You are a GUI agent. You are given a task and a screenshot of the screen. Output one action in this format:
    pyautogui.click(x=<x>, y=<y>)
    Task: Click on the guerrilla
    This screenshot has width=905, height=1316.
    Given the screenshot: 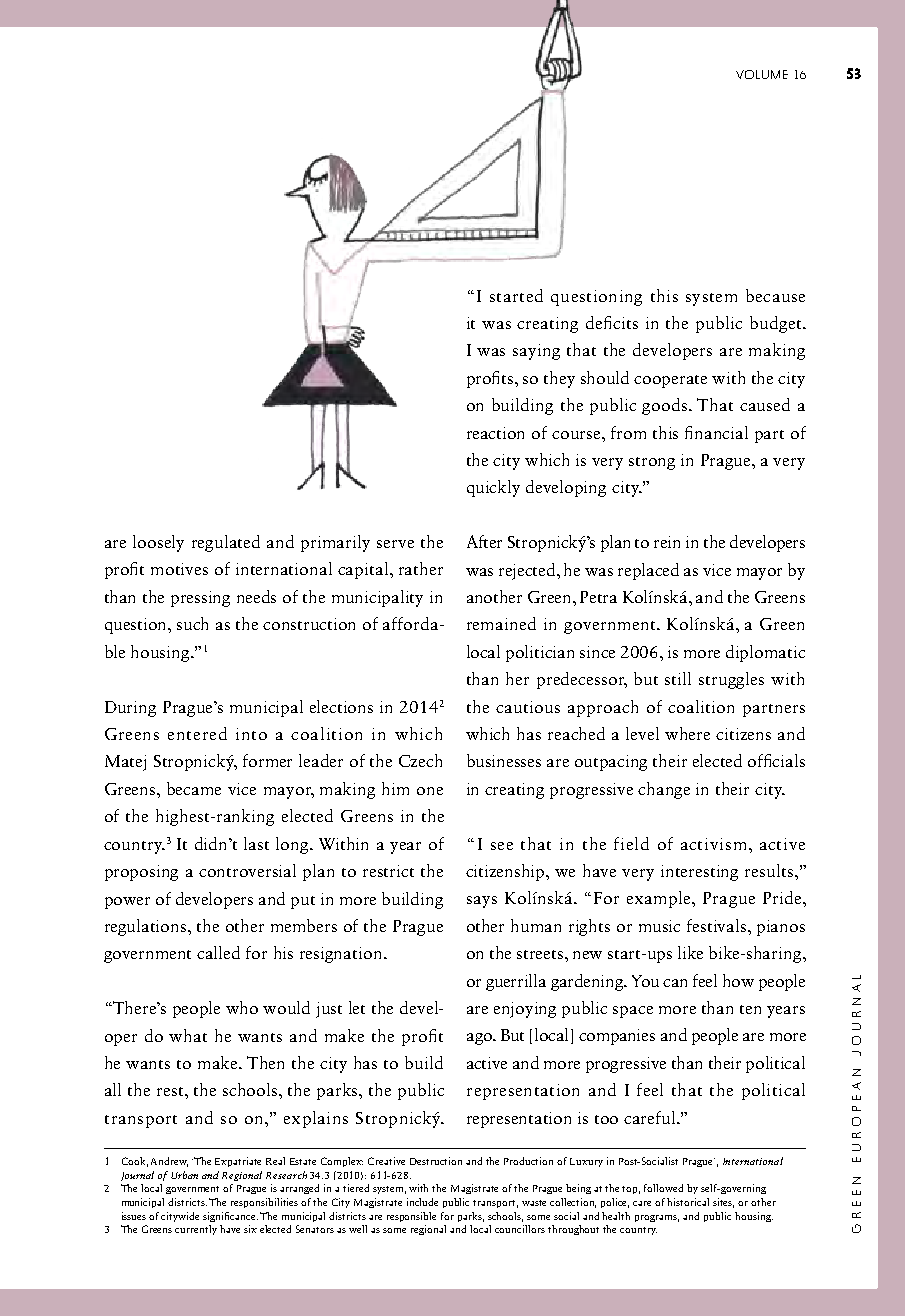 What is the action you would take?
    pyautogui.click(x=516, y=982)
